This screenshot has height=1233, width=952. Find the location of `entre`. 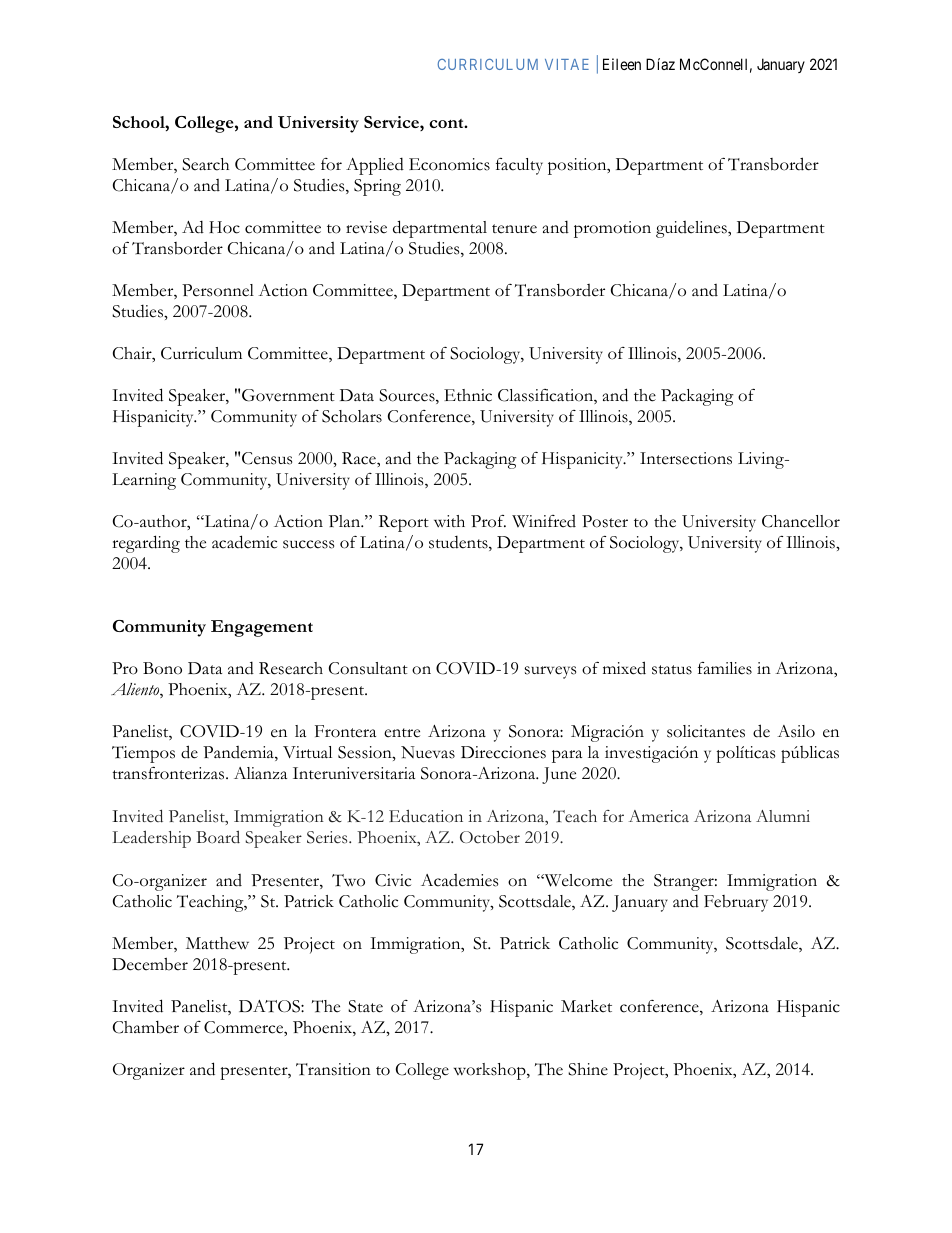

entre is located at coordinates (402, 733).
